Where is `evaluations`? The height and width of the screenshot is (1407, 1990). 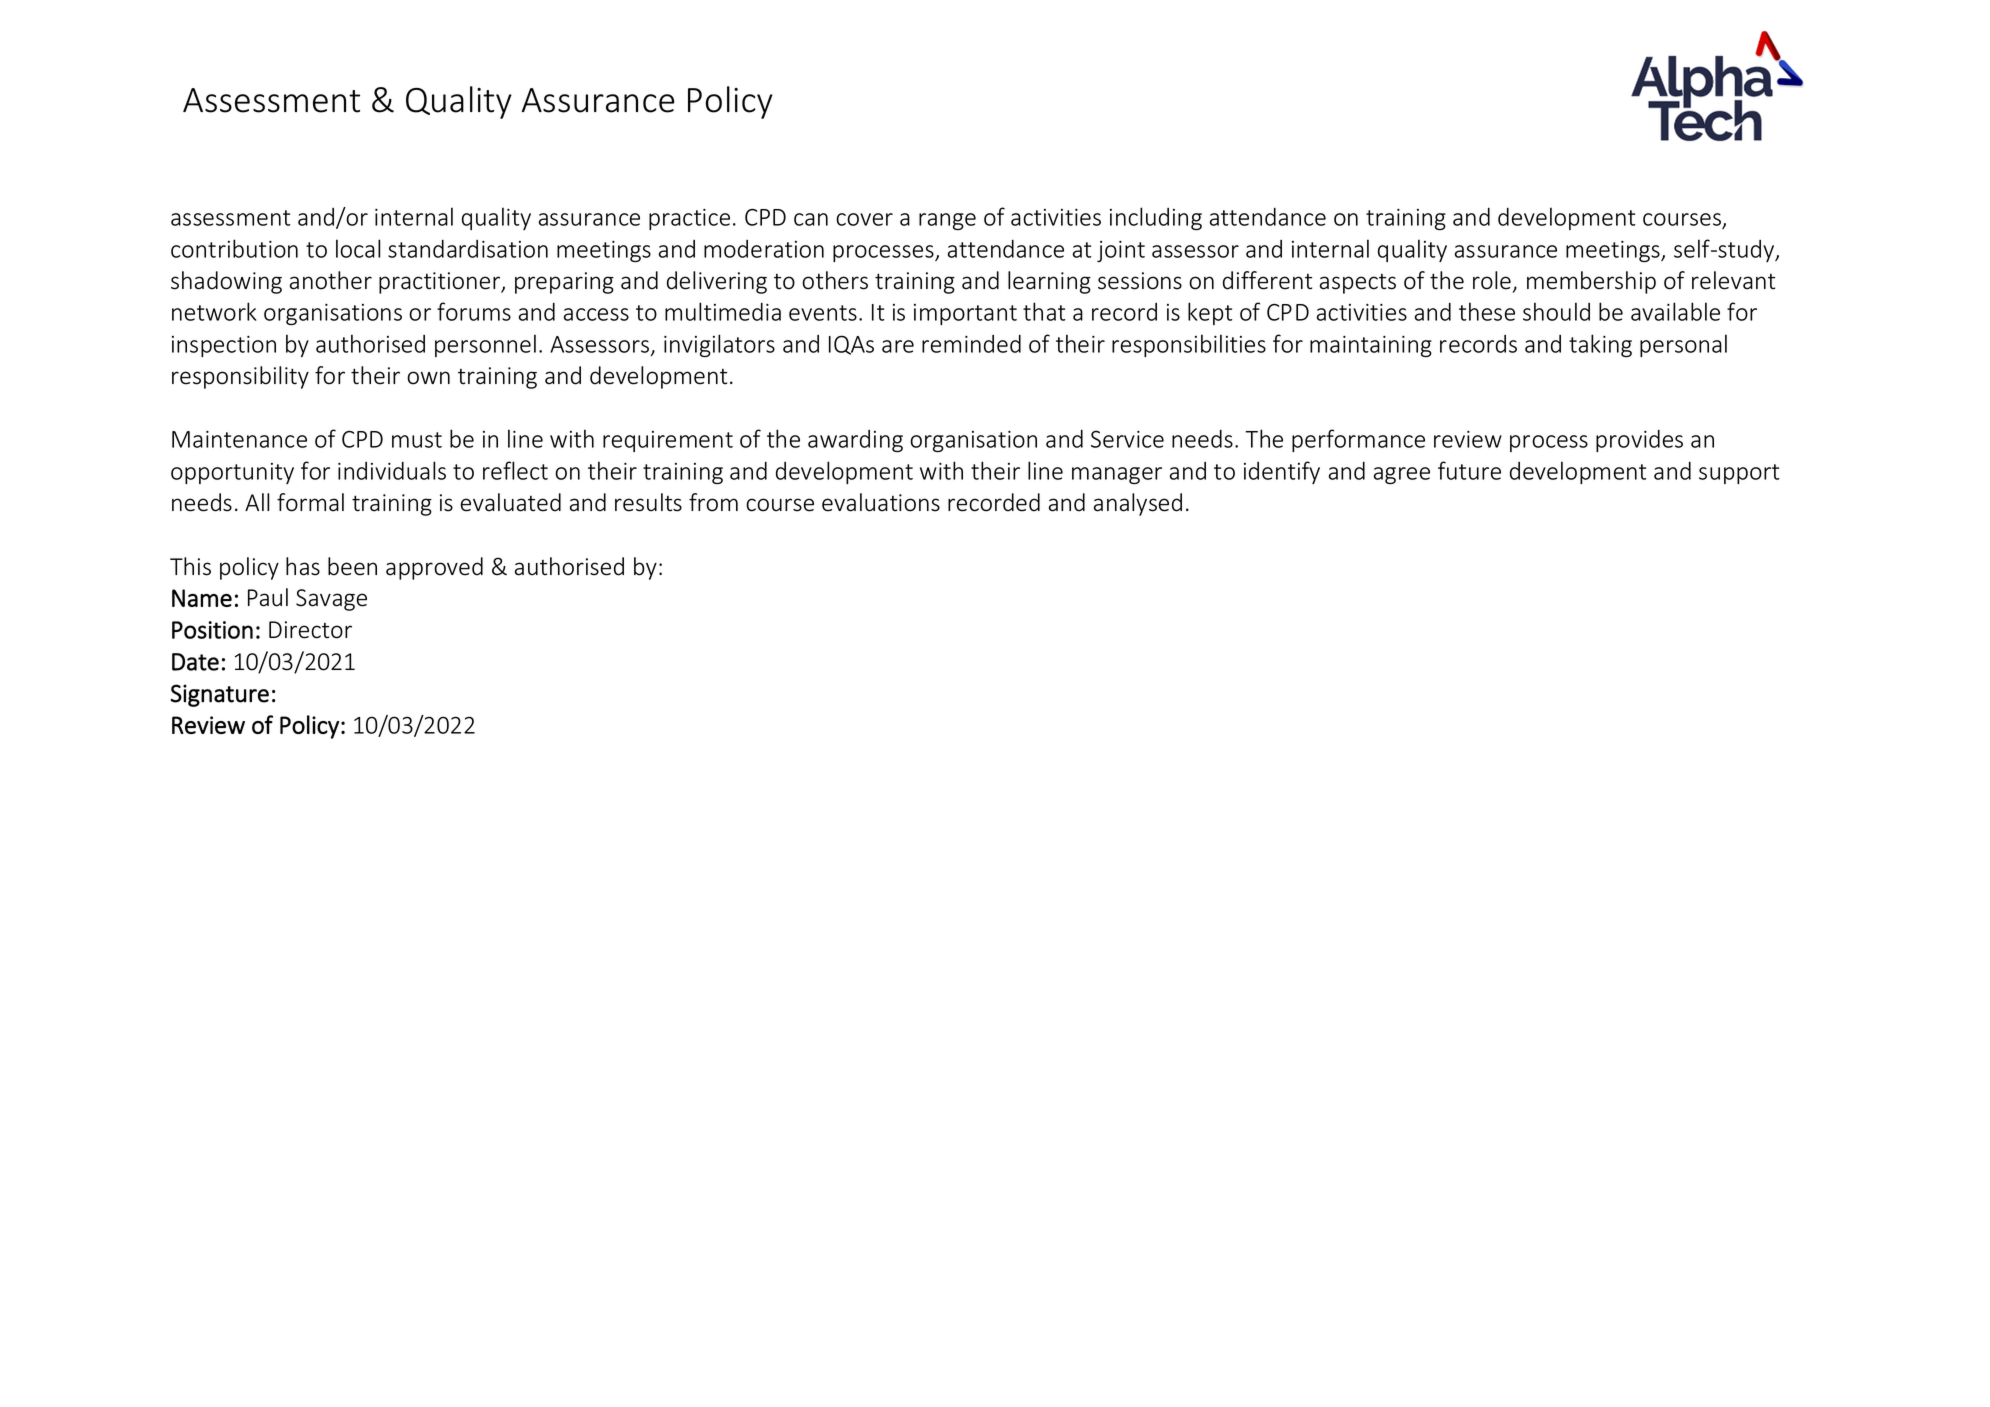 evaluations is located at coordinates (881, 502).
